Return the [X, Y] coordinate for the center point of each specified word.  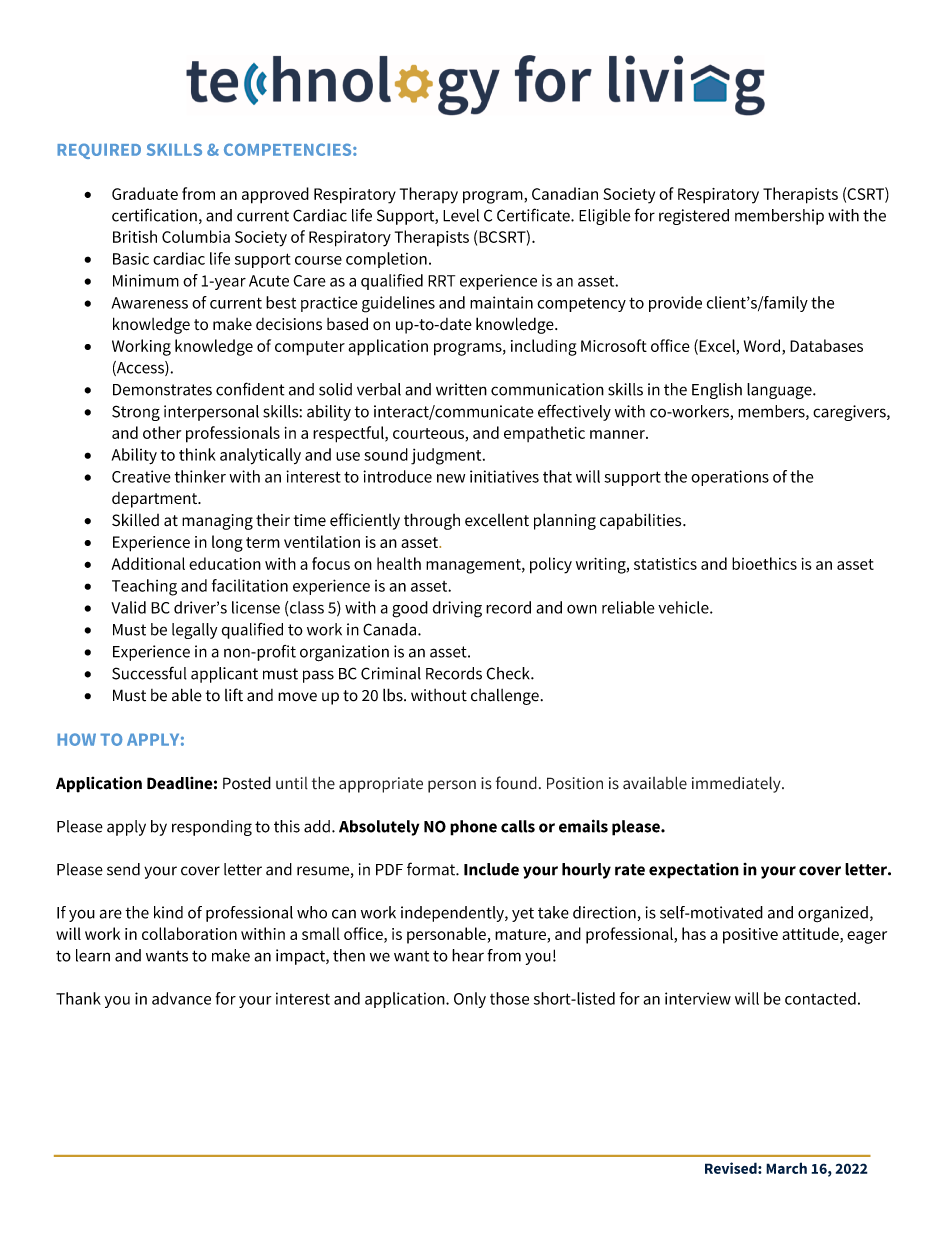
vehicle [684, 607]
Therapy [429, 195]
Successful [149, 673]
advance [181, 998]
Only [470, 1000]
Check [509, 673]
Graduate [145, 193]
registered [694, 217]
